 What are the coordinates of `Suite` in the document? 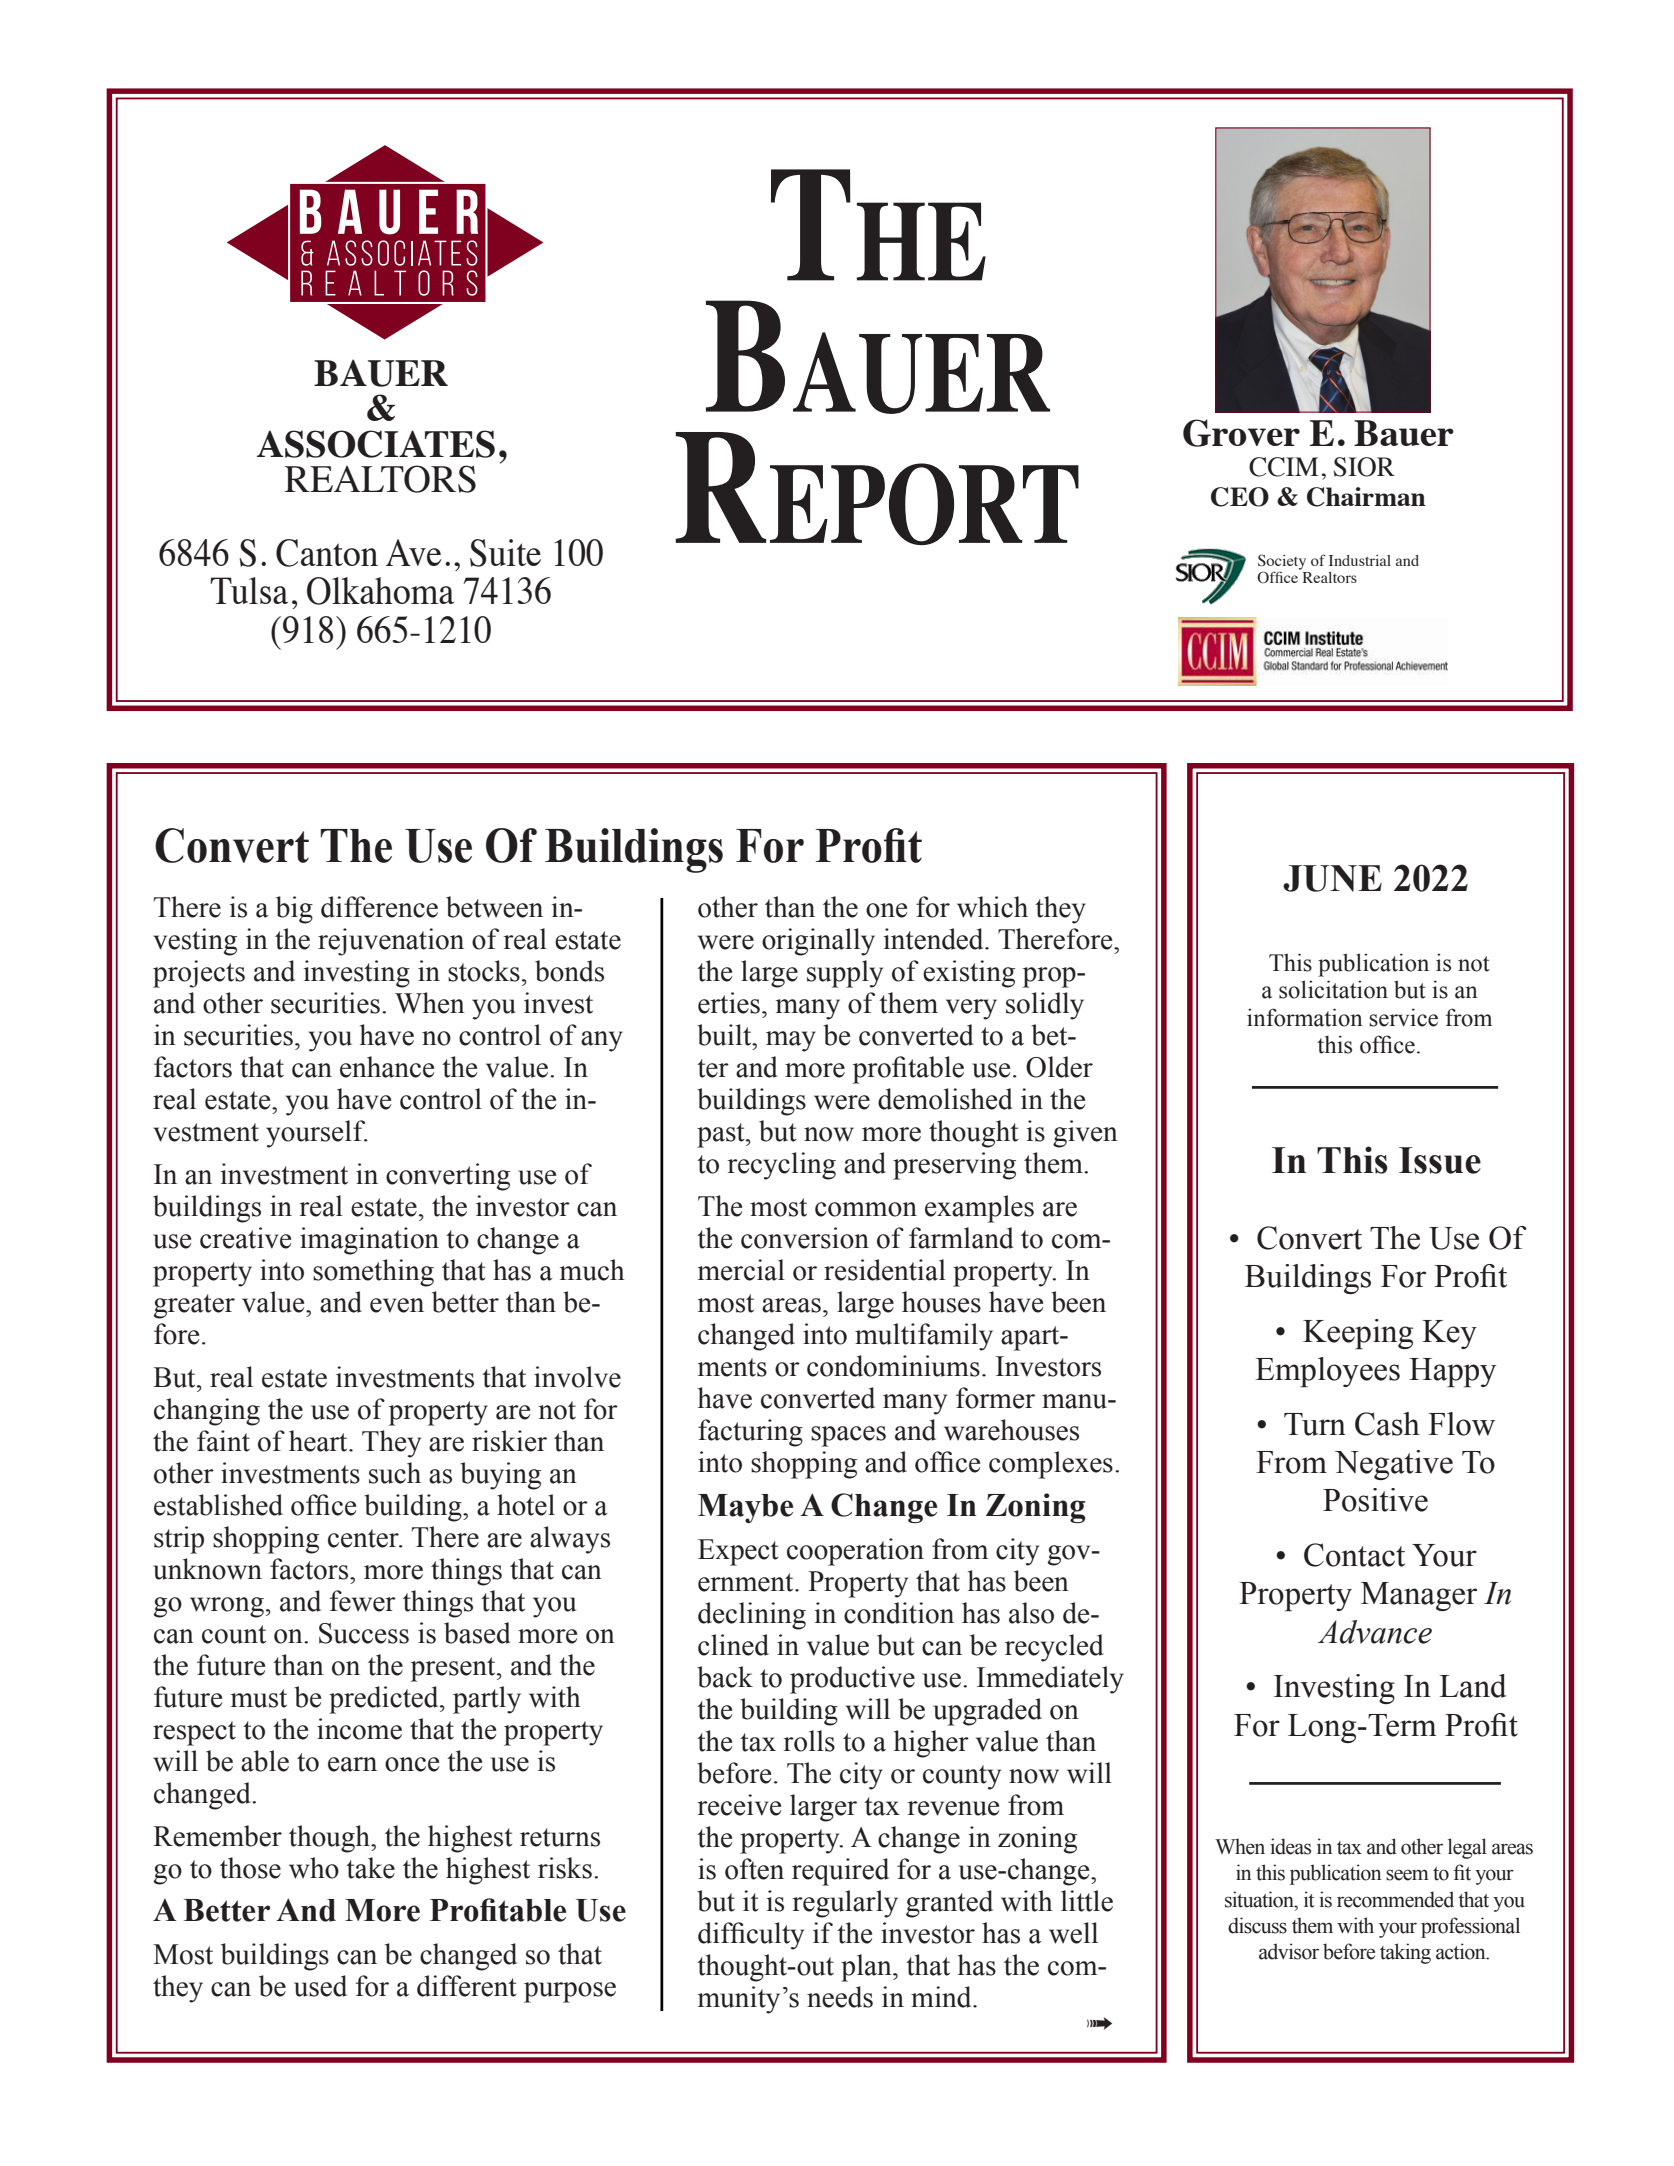 It's located at (505, 553).
